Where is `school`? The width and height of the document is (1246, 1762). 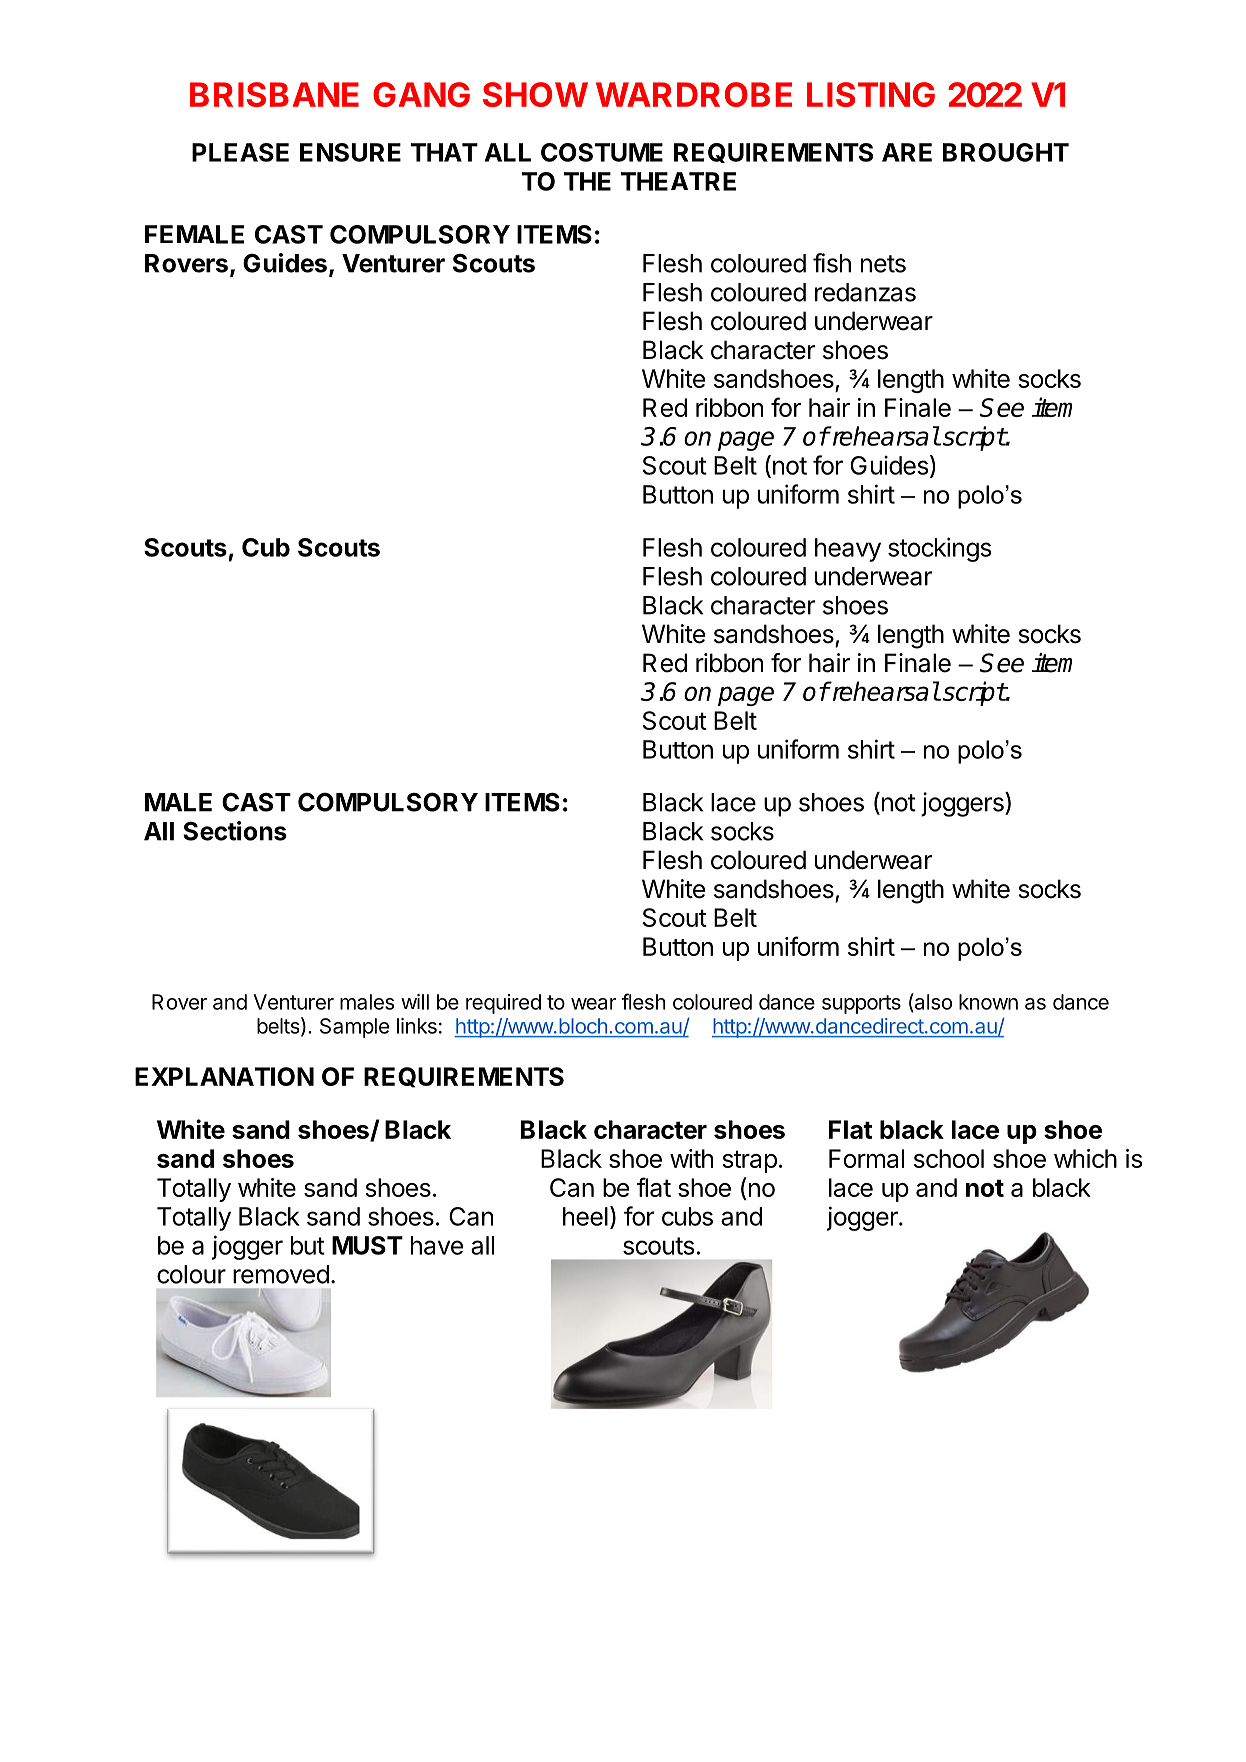
school is located at coordinates (949, 1158).
